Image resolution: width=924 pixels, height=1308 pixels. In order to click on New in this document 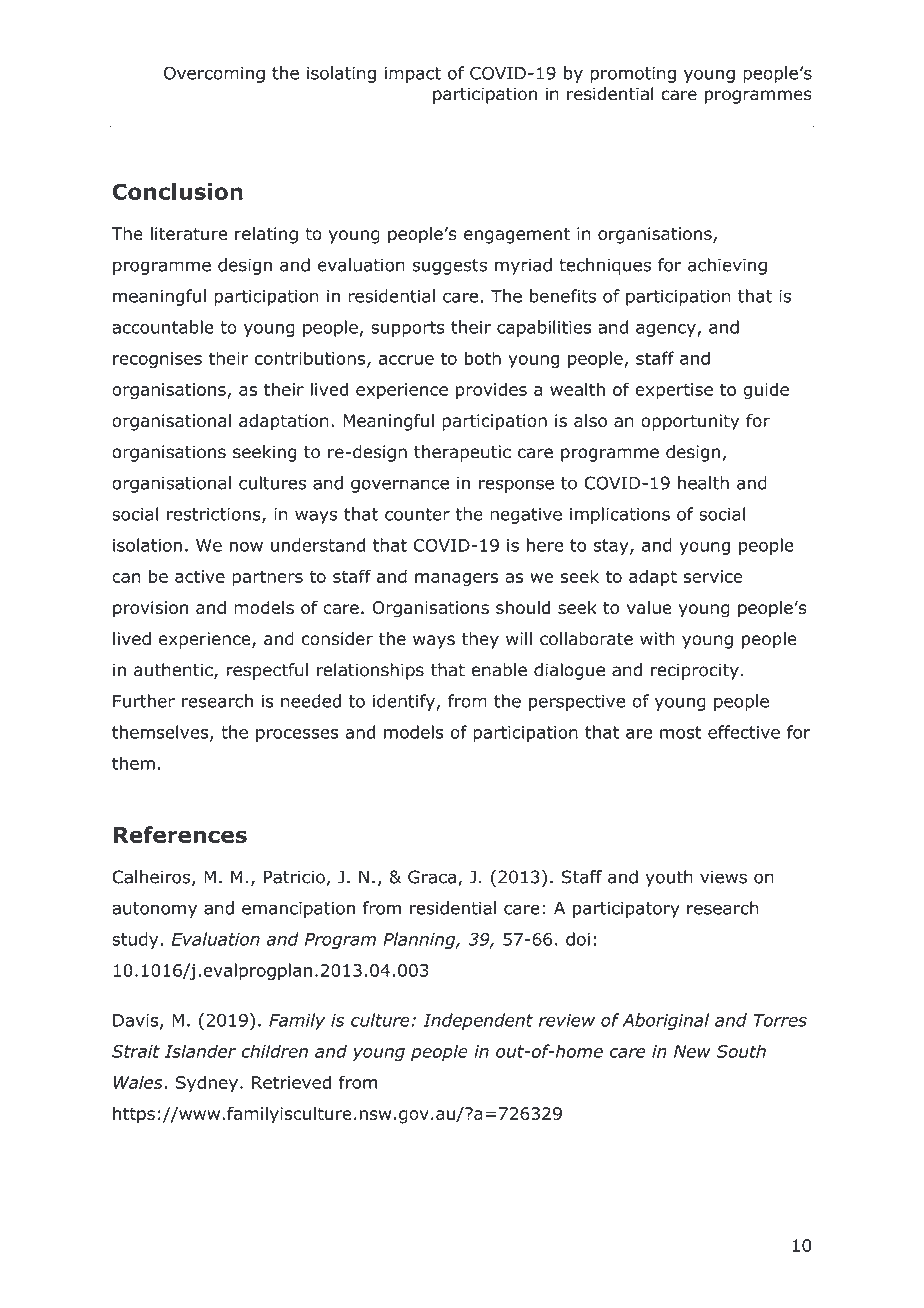, I will do `click(692, 1051)`.
